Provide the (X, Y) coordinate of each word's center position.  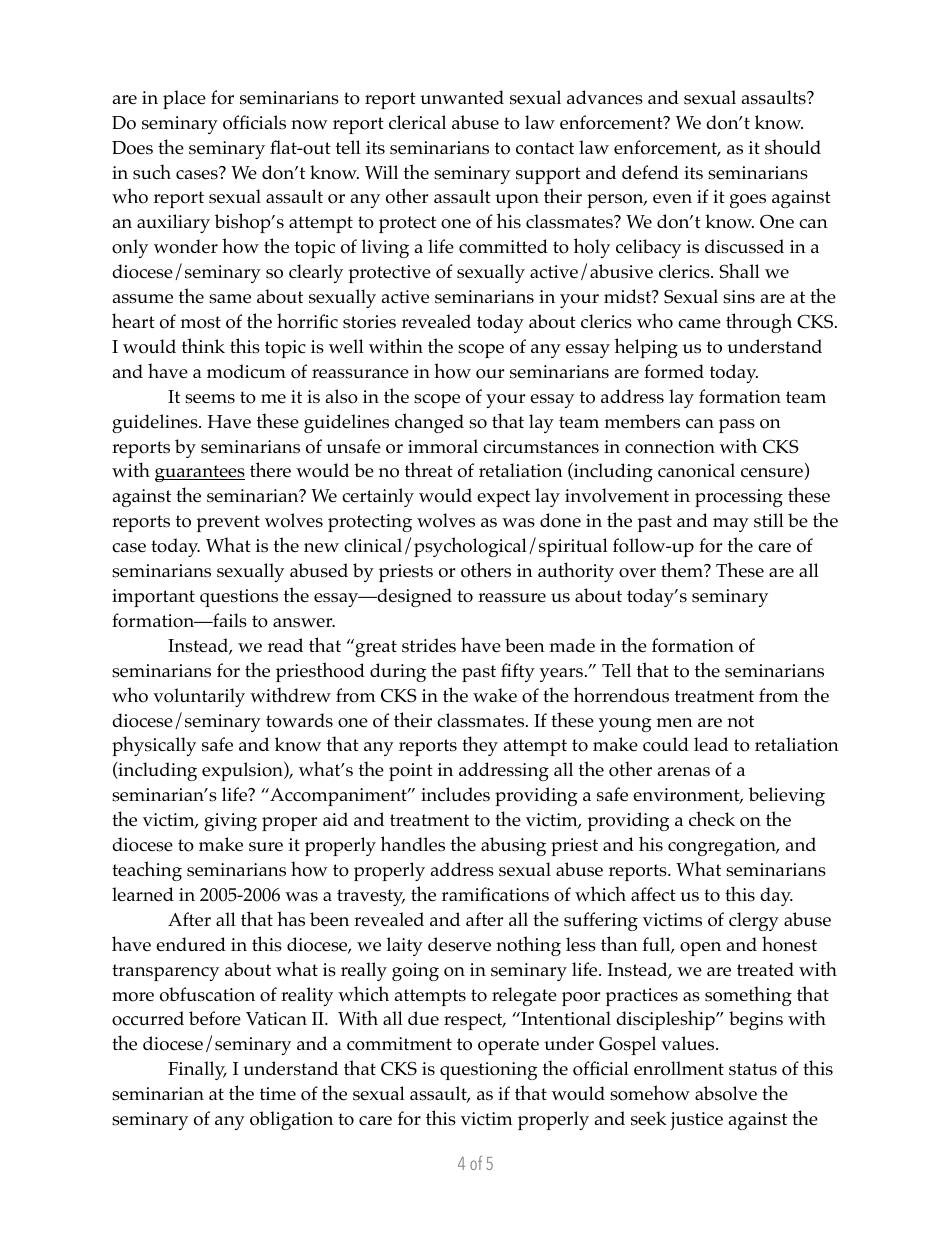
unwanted (462, 97)
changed (429, 423)
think (203, 345)
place (184, 99)
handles (413, 844)
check (712, 819)
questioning (488, 1071)
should (793, 147)
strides (429, 645)
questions (239, 598)
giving (230, 822)
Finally (197, 1070)
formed (674, 371)
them (683, 570)
